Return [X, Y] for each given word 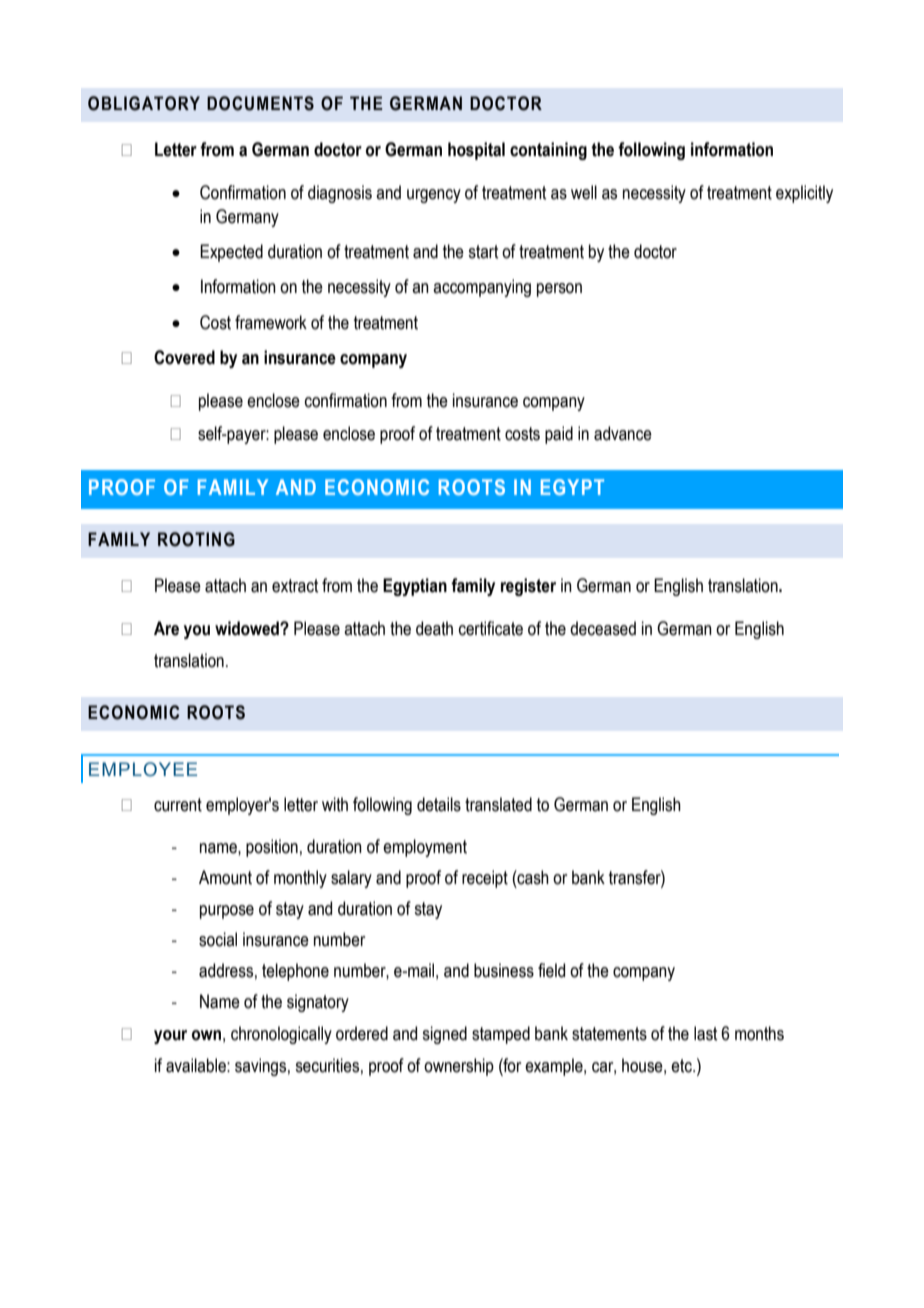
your [170, 1037]
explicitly [804, 194]
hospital [476, 151]
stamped [501, 1035]
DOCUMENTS [260, 103]
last [705, 1033]
